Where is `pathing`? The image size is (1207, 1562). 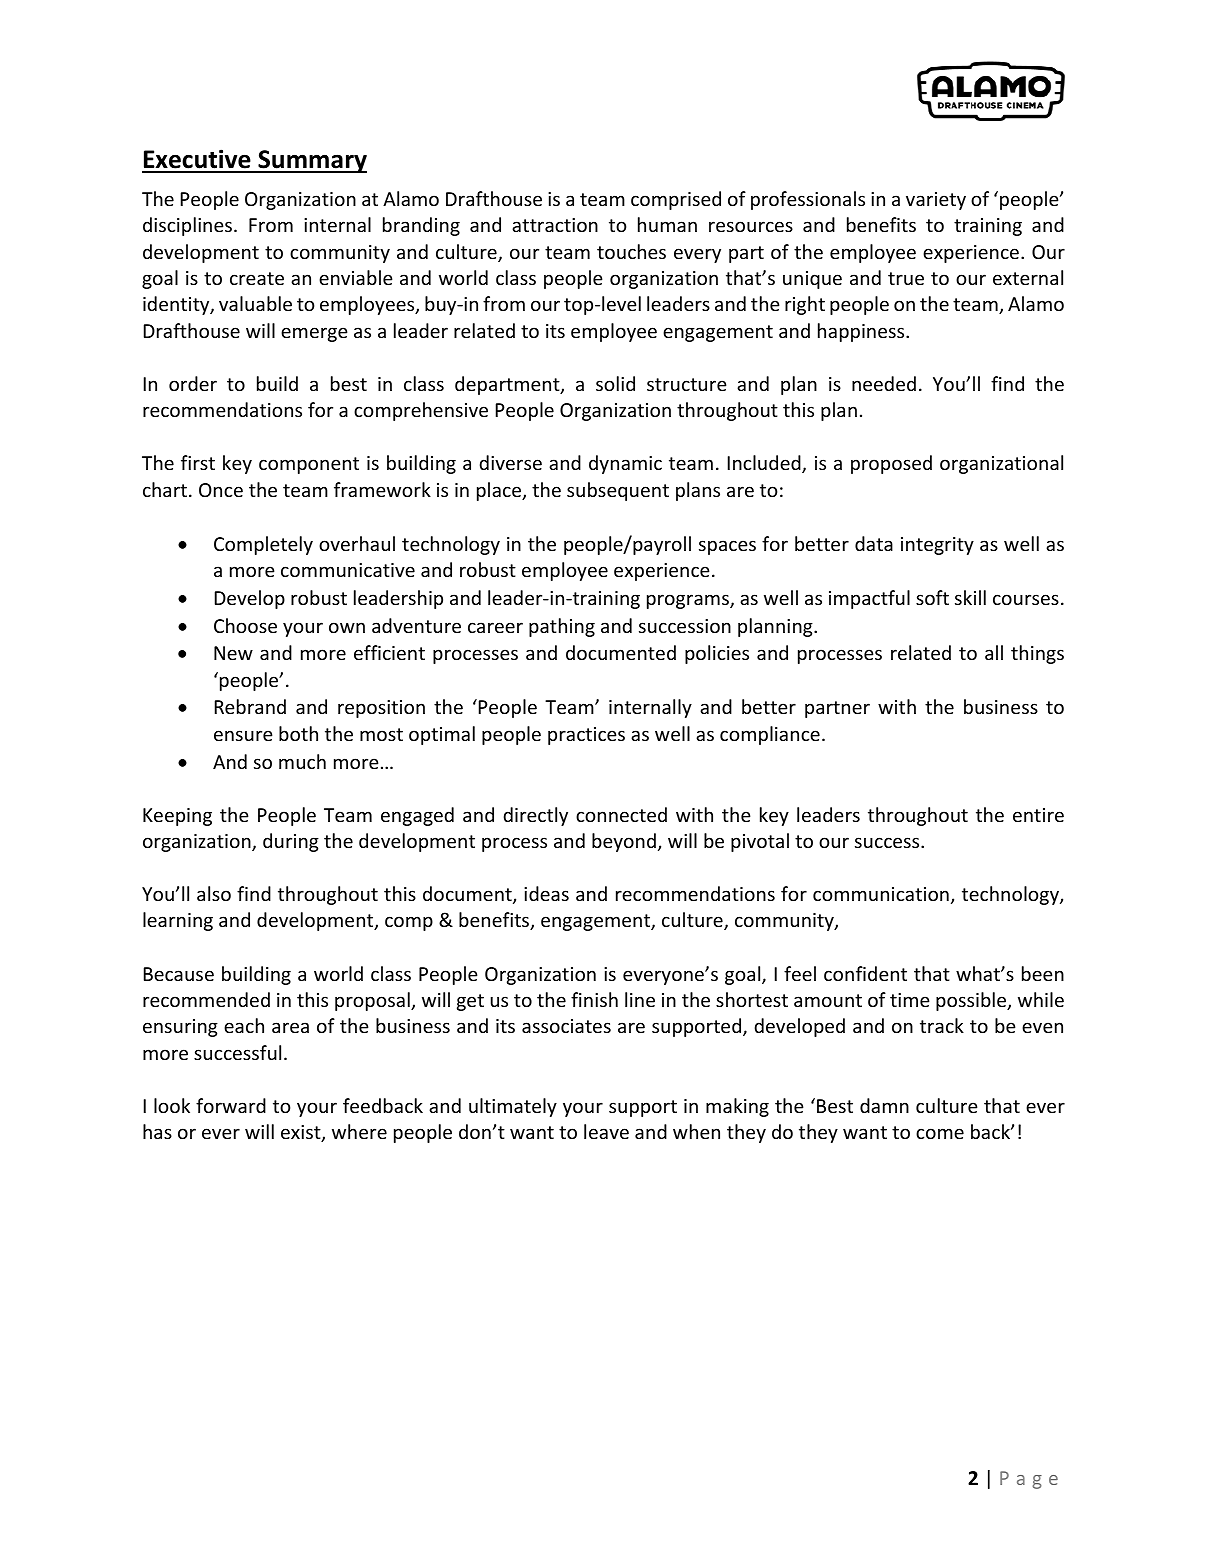 pathing is located at coordinates (562, 627).
